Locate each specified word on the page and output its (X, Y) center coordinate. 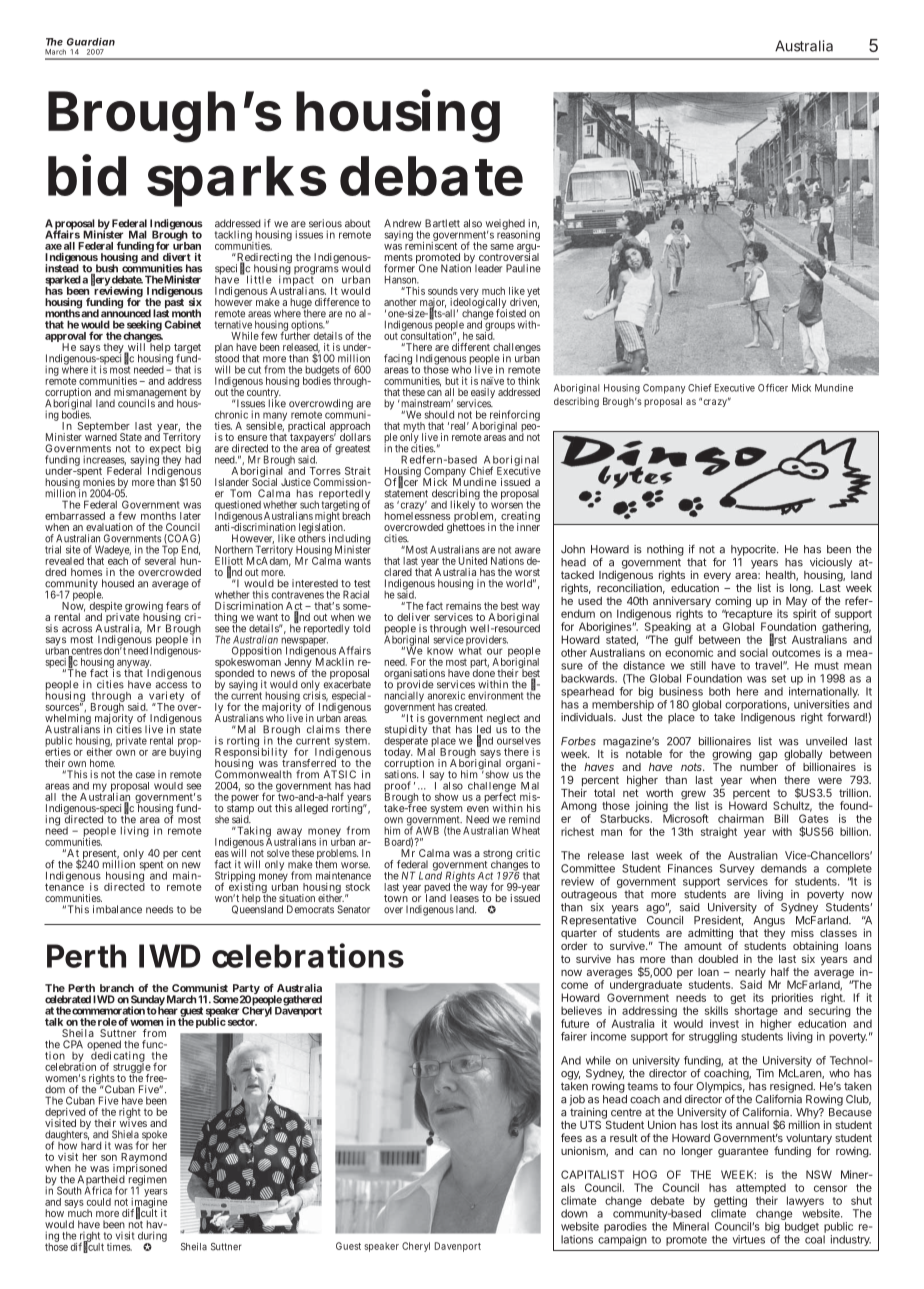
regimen (148, 1181)
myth (414, 428)
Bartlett (442, 223)
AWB (427, 830)
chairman (741, 818)
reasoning (518, 235)
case (145, 775)
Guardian (91, 42)
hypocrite (754, 550)
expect (165, 451)
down (574, 1213)
